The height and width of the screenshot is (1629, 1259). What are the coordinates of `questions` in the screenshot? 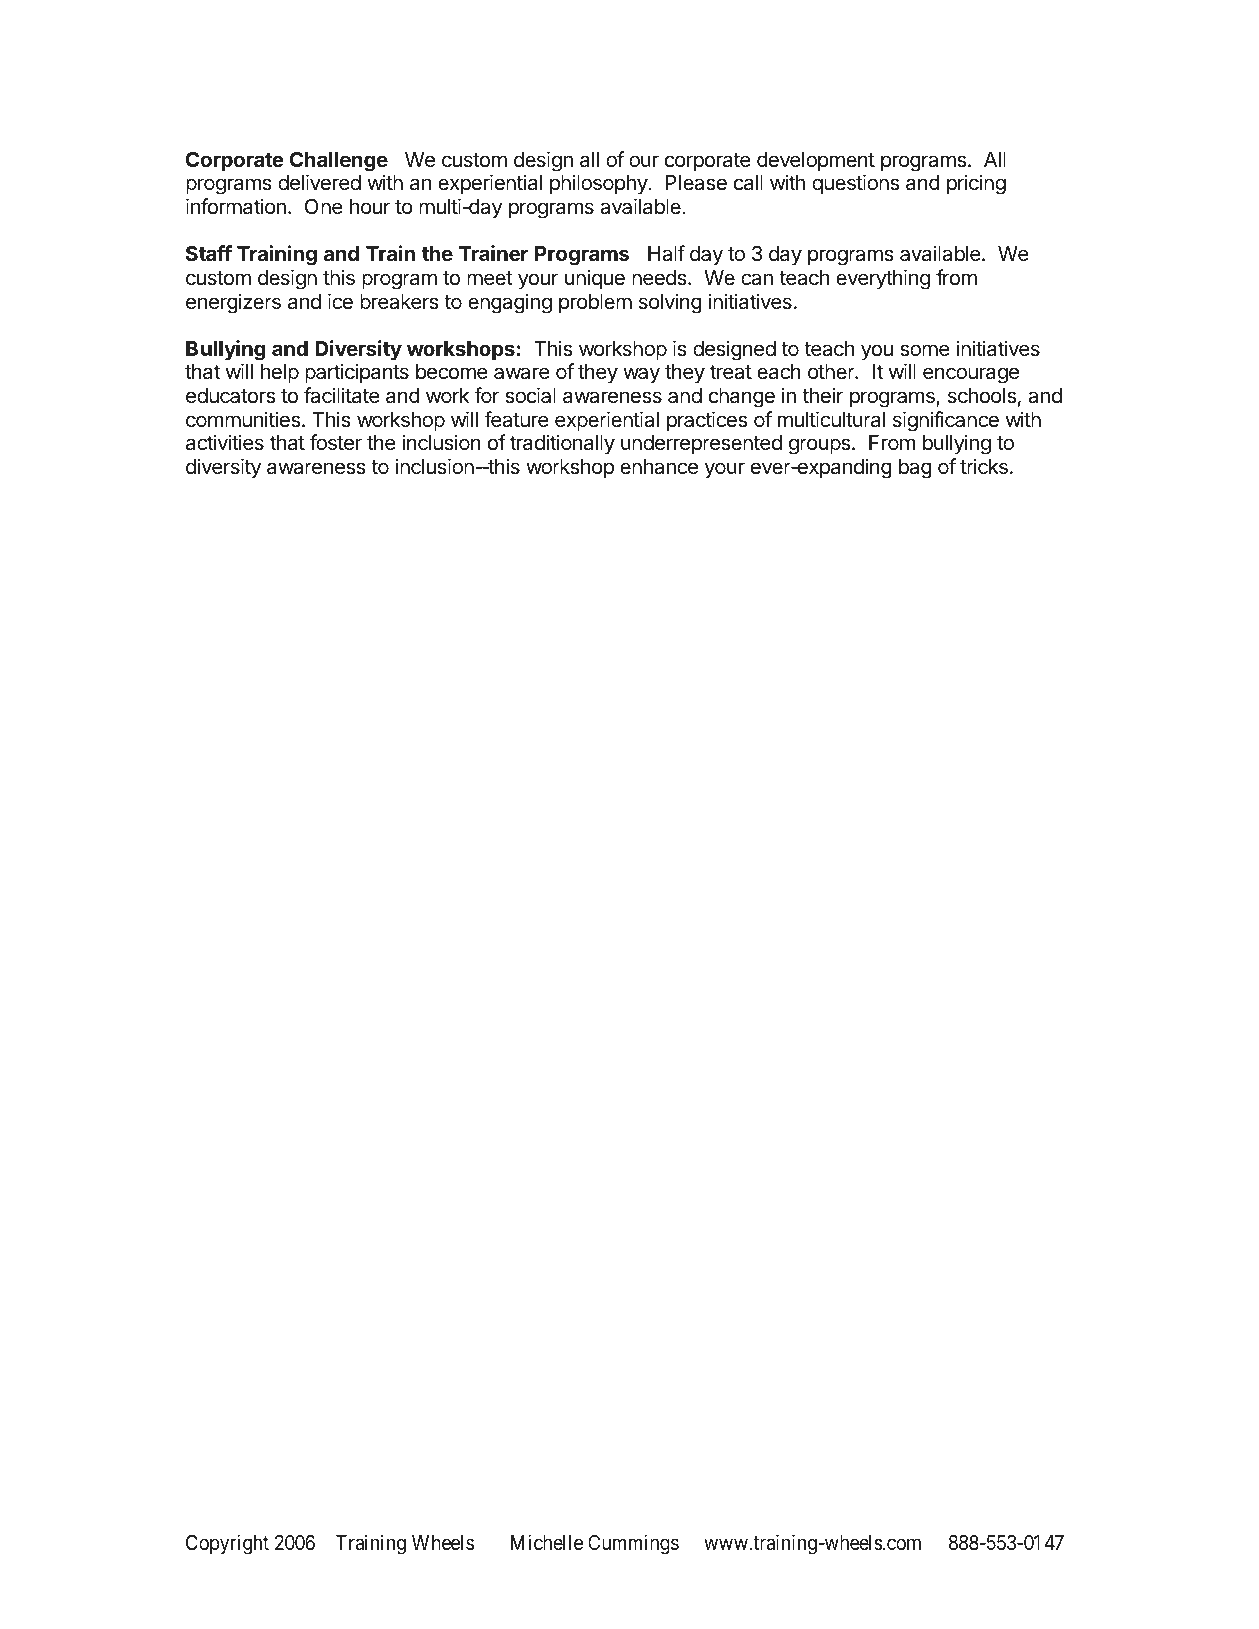 It's located at (855, 184).
